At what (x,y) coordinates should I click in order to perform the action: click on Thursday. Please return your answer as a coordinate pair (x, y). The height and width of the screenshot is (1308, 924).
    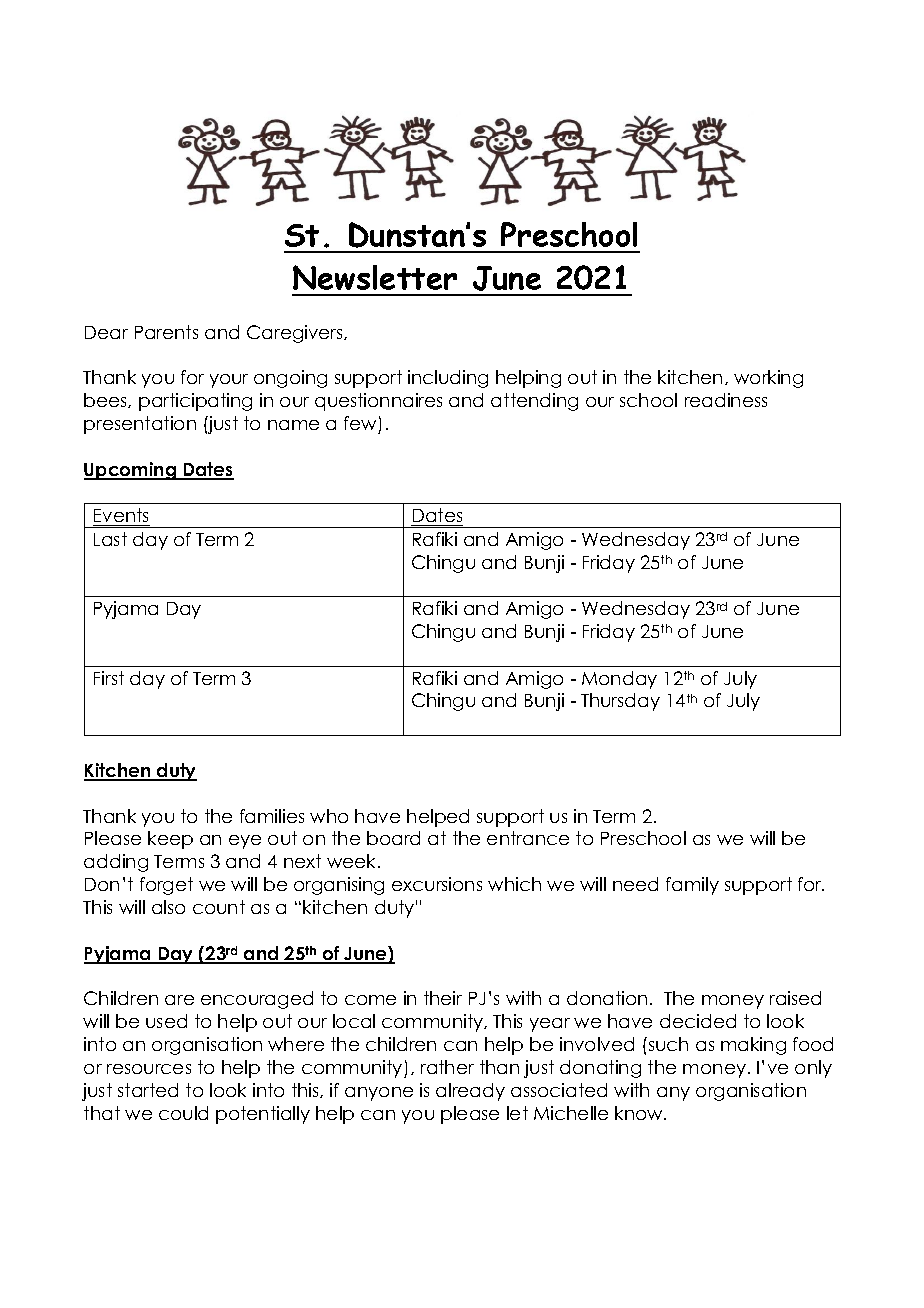
    Looking at the image, I should click on (620, 702).
